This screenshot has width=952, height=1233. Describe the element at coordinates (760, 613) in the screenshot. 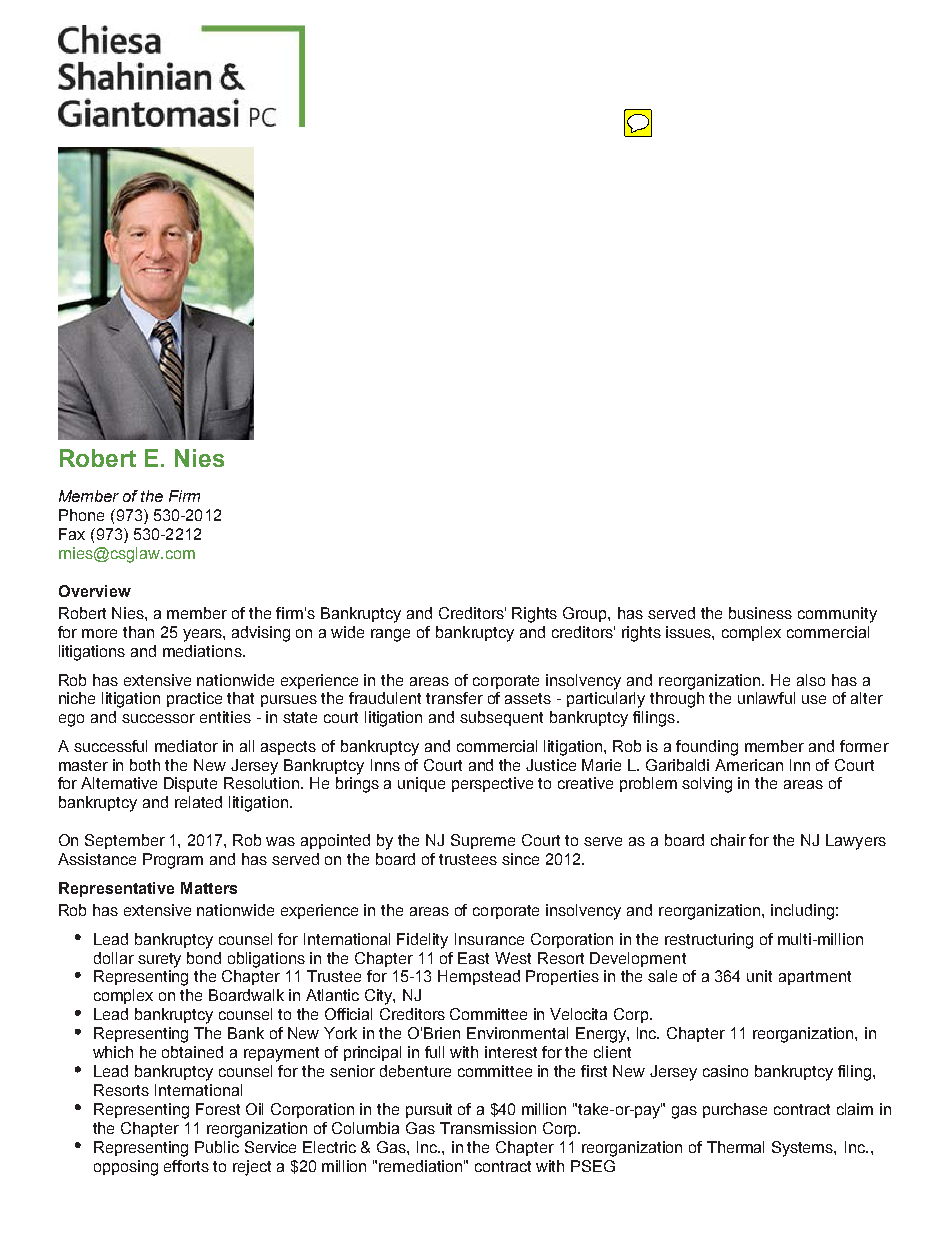

I see `business` at that location.
